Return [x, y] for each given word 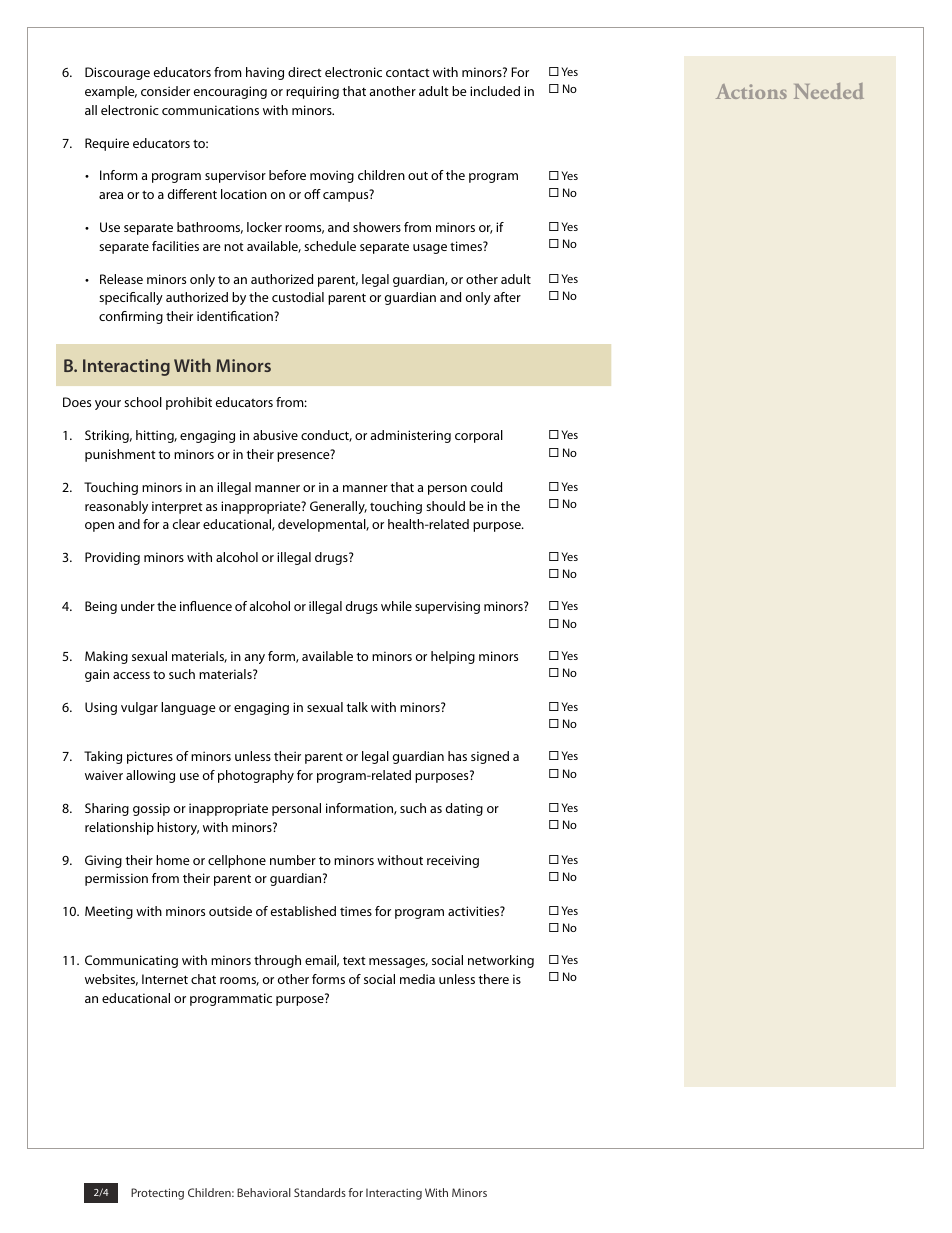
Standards [320, 1192]
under [138, 606]
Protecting [157, 1194]
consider [165, 91]
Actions [751, 91]
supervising [447, 607]
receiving [453, 861]
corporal [479, 436]
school [143, 402]
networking [501, 961]
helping [453, 657]
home [173, 860]
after [507, 297]
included [495, 91]
